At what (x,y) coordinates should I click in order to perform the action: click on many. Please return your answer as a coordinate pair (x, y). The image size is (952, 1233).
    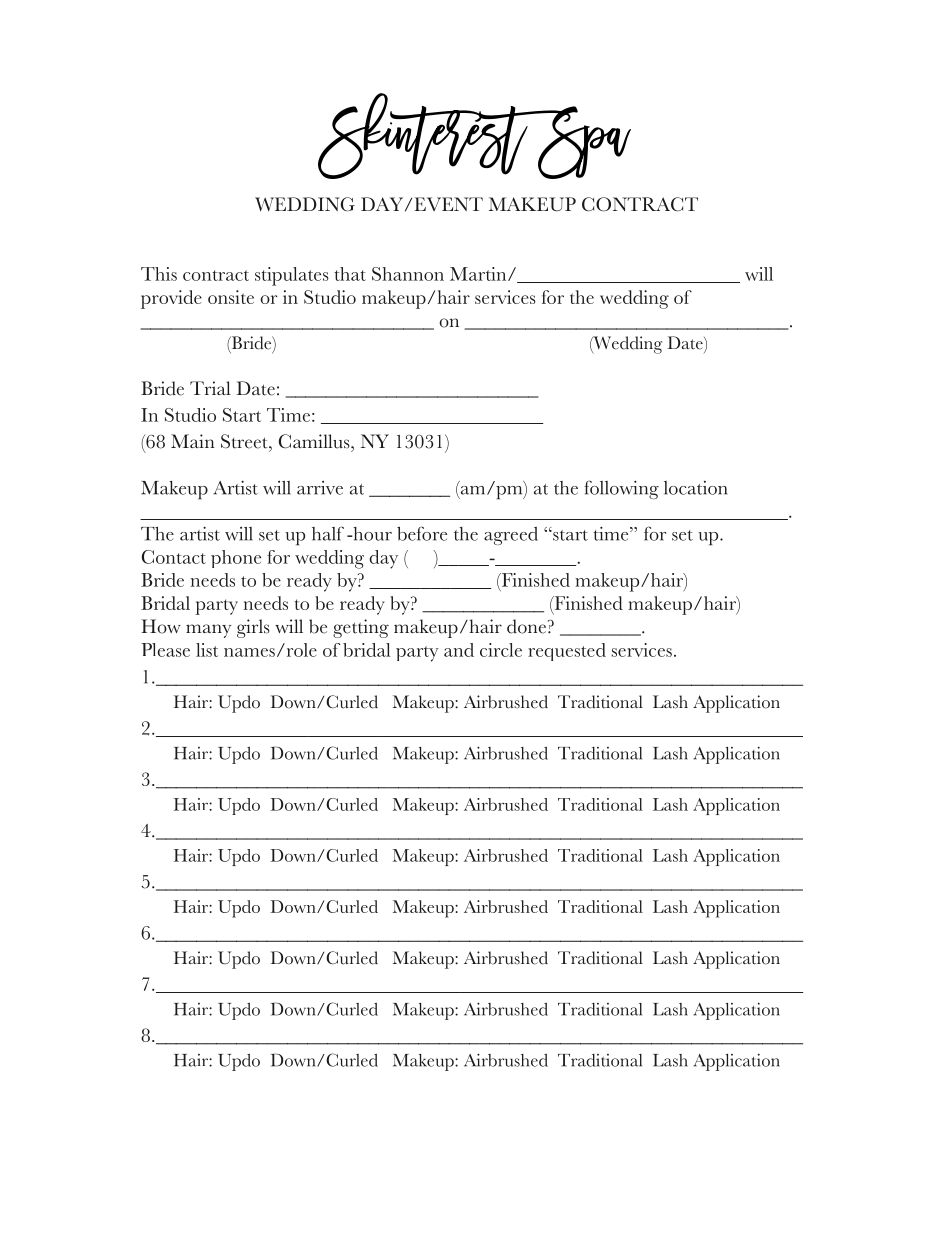
    Looking at the image, I should click on (208, 631).
